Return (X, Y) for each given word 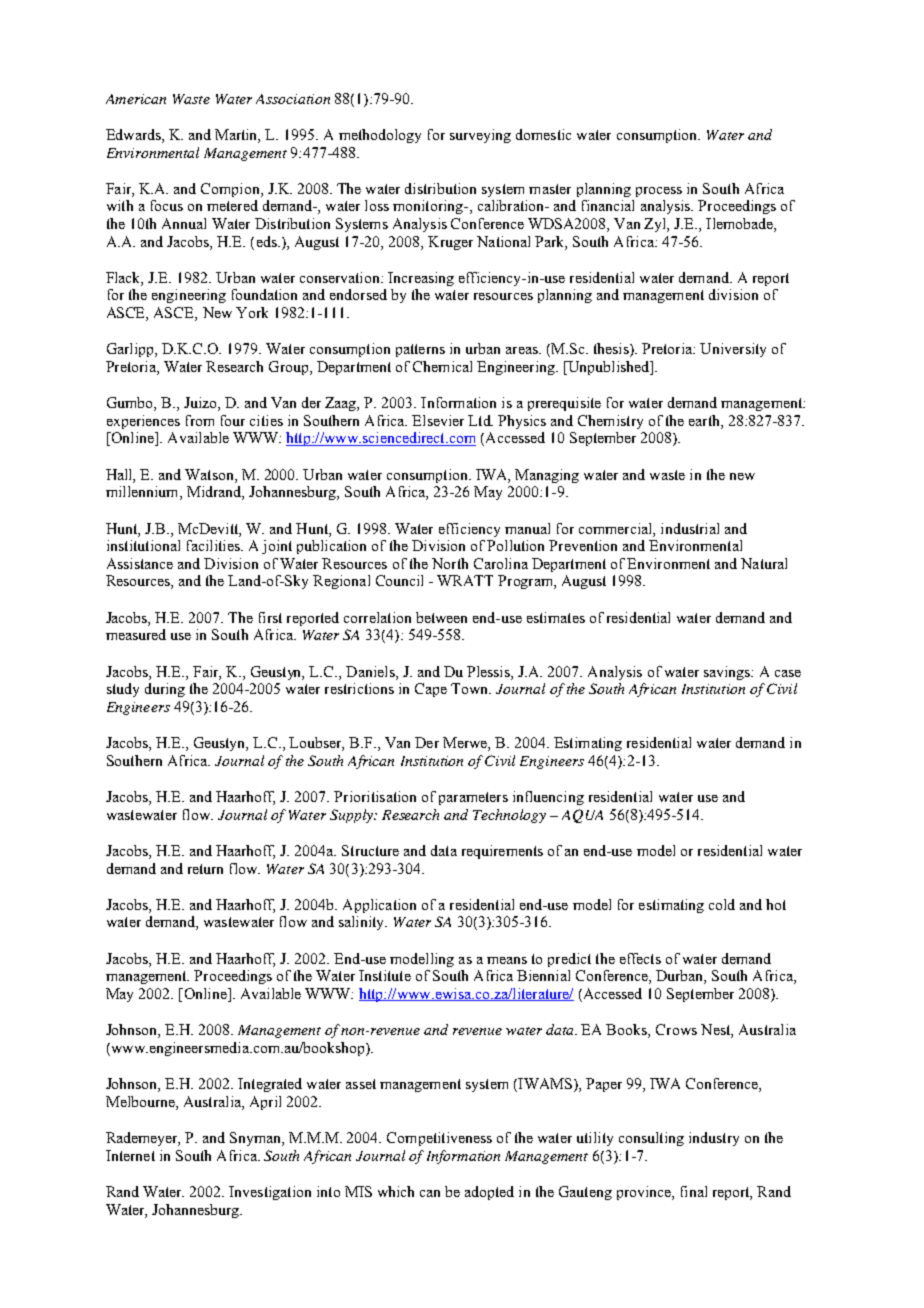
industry (714, 1139)
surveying (480, 136)
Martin (237, 136)
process (659, 192)
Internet (130, 1155)
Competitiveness (439, 1139)
